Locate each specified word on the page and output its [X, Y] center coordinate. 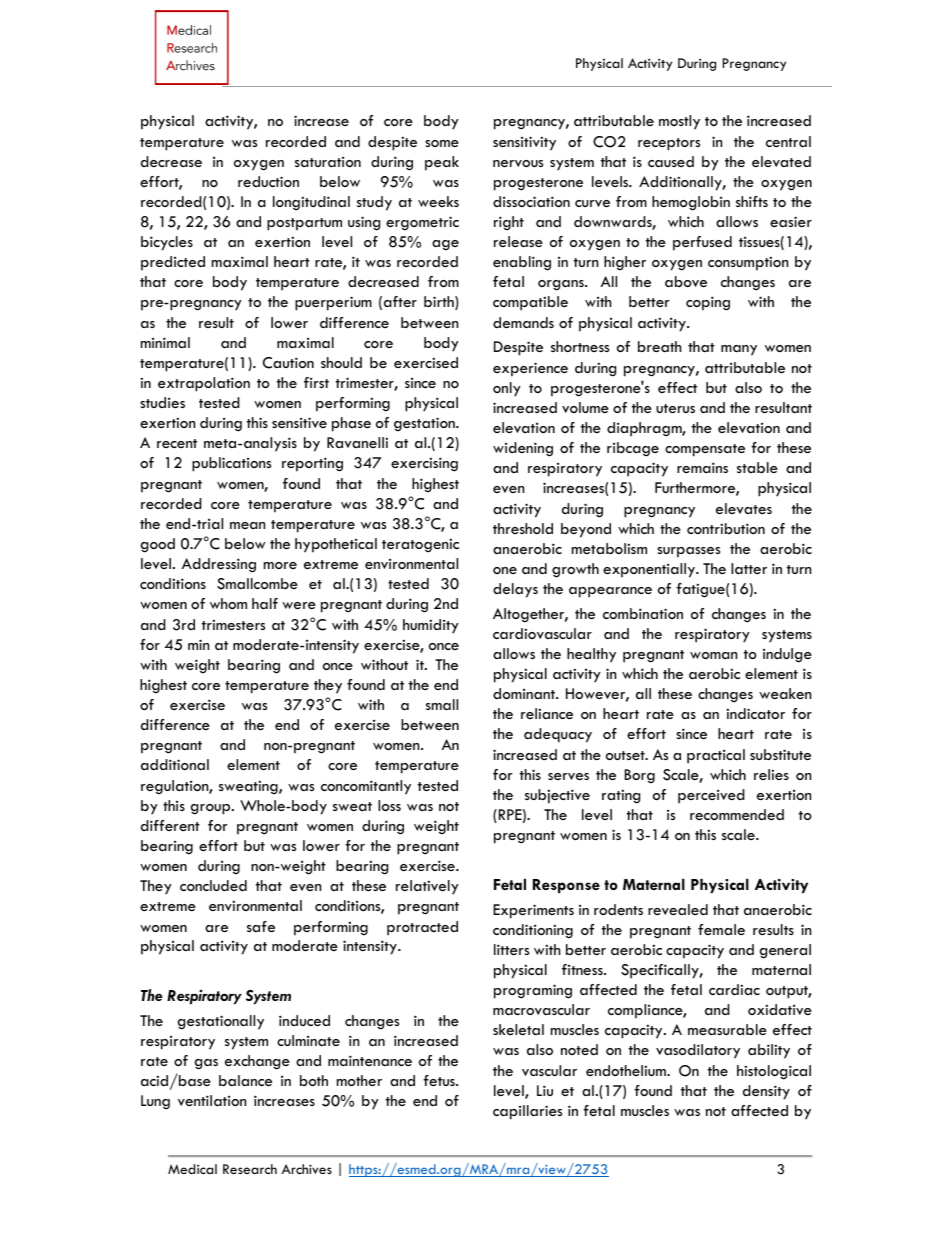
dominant [525, 693]
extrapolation [204, 384]
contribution [726, 528]
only [507, 389]
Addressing [219, 565]
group [211, 809]
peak [442, 163]
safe [261, 926]
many [739, 350]
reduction [268, 181]
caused [671, 161]
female [721, 929]
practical [716, 756]
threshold [523, 528]
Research [250, 1169]
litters [511, 949]
